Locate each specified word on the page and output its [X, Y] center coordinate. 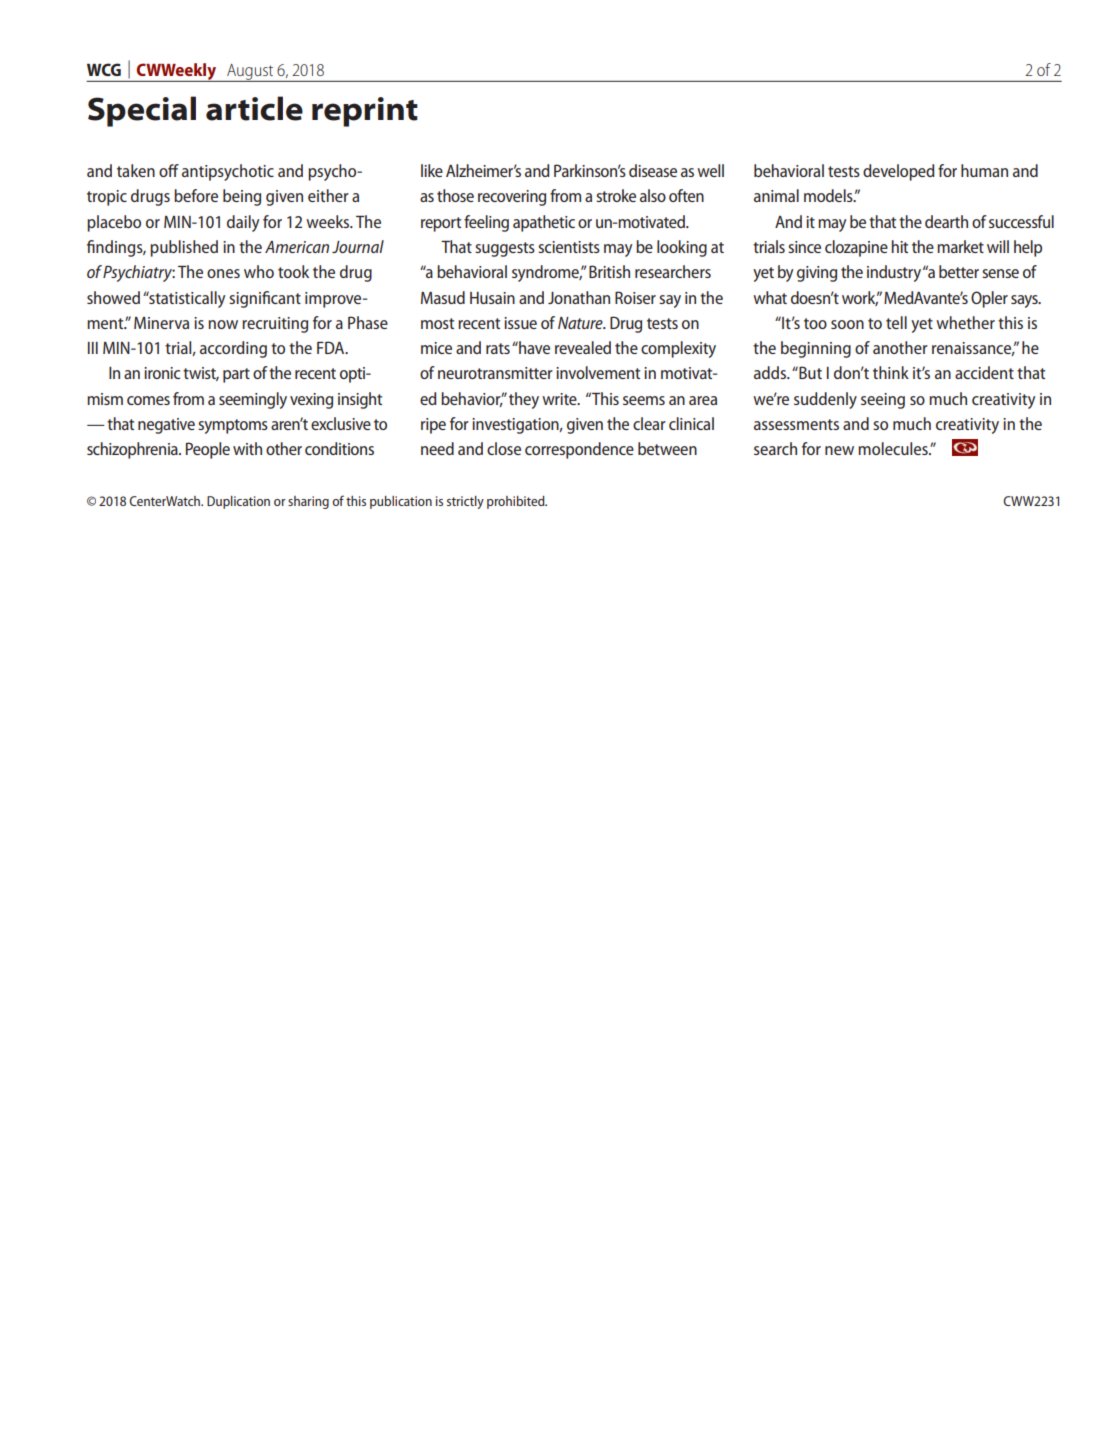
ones [223, 273]
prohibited [517, 502]
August [250, 73]
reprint [365, 112]
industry [894, 273]
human [984, 170]
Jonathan [579, 297]
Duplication [238, 502]
